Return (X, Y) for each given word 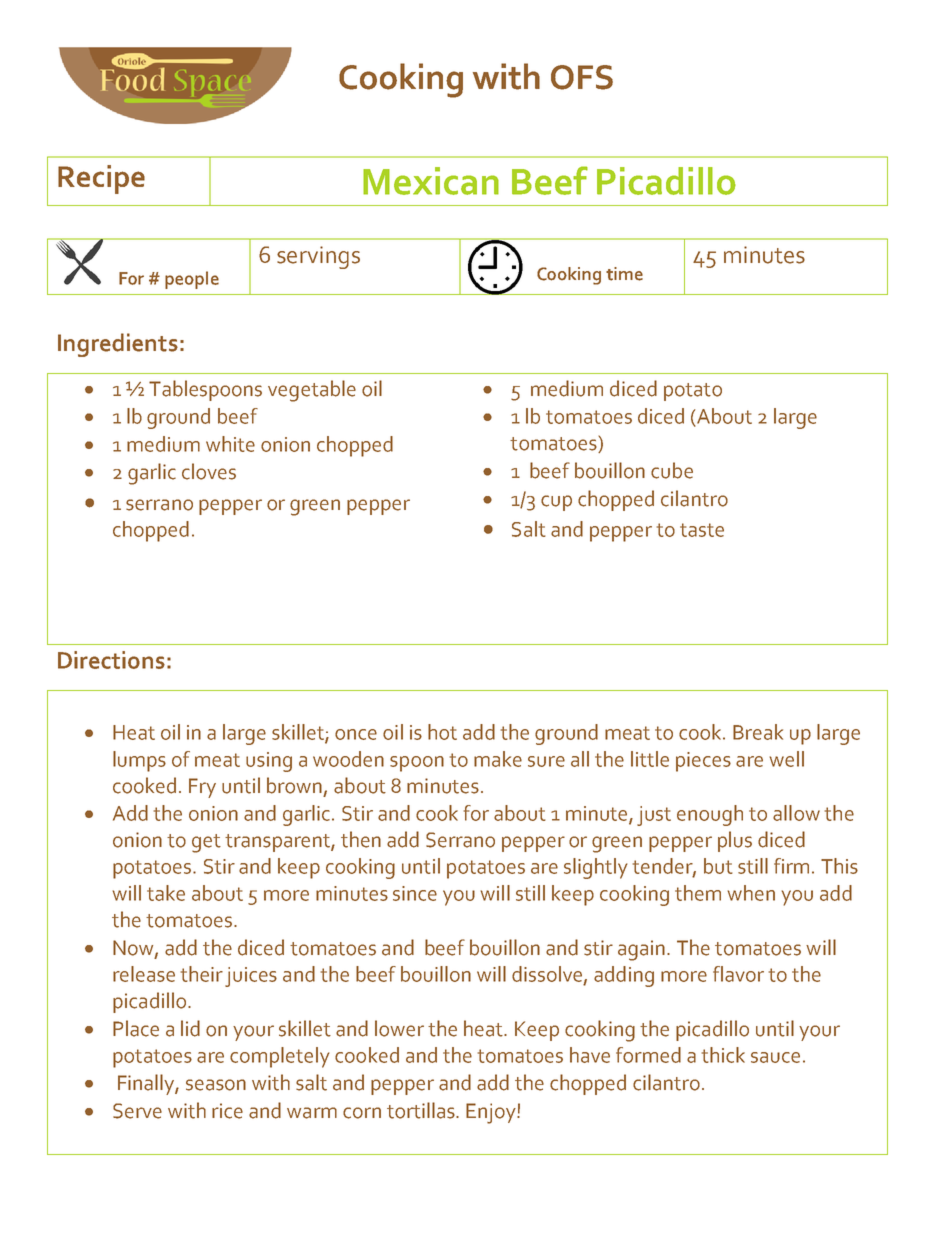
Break (758, 732)
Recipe (101, 179)
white (230, 444)
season (216, 1085)
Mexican (431, 181)
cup (556, 503)
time (624, 274)
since (415, 893)
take (166, 893)
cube (672, 470)
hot (442, 732)
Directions (111, 660)
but (718, 866)
